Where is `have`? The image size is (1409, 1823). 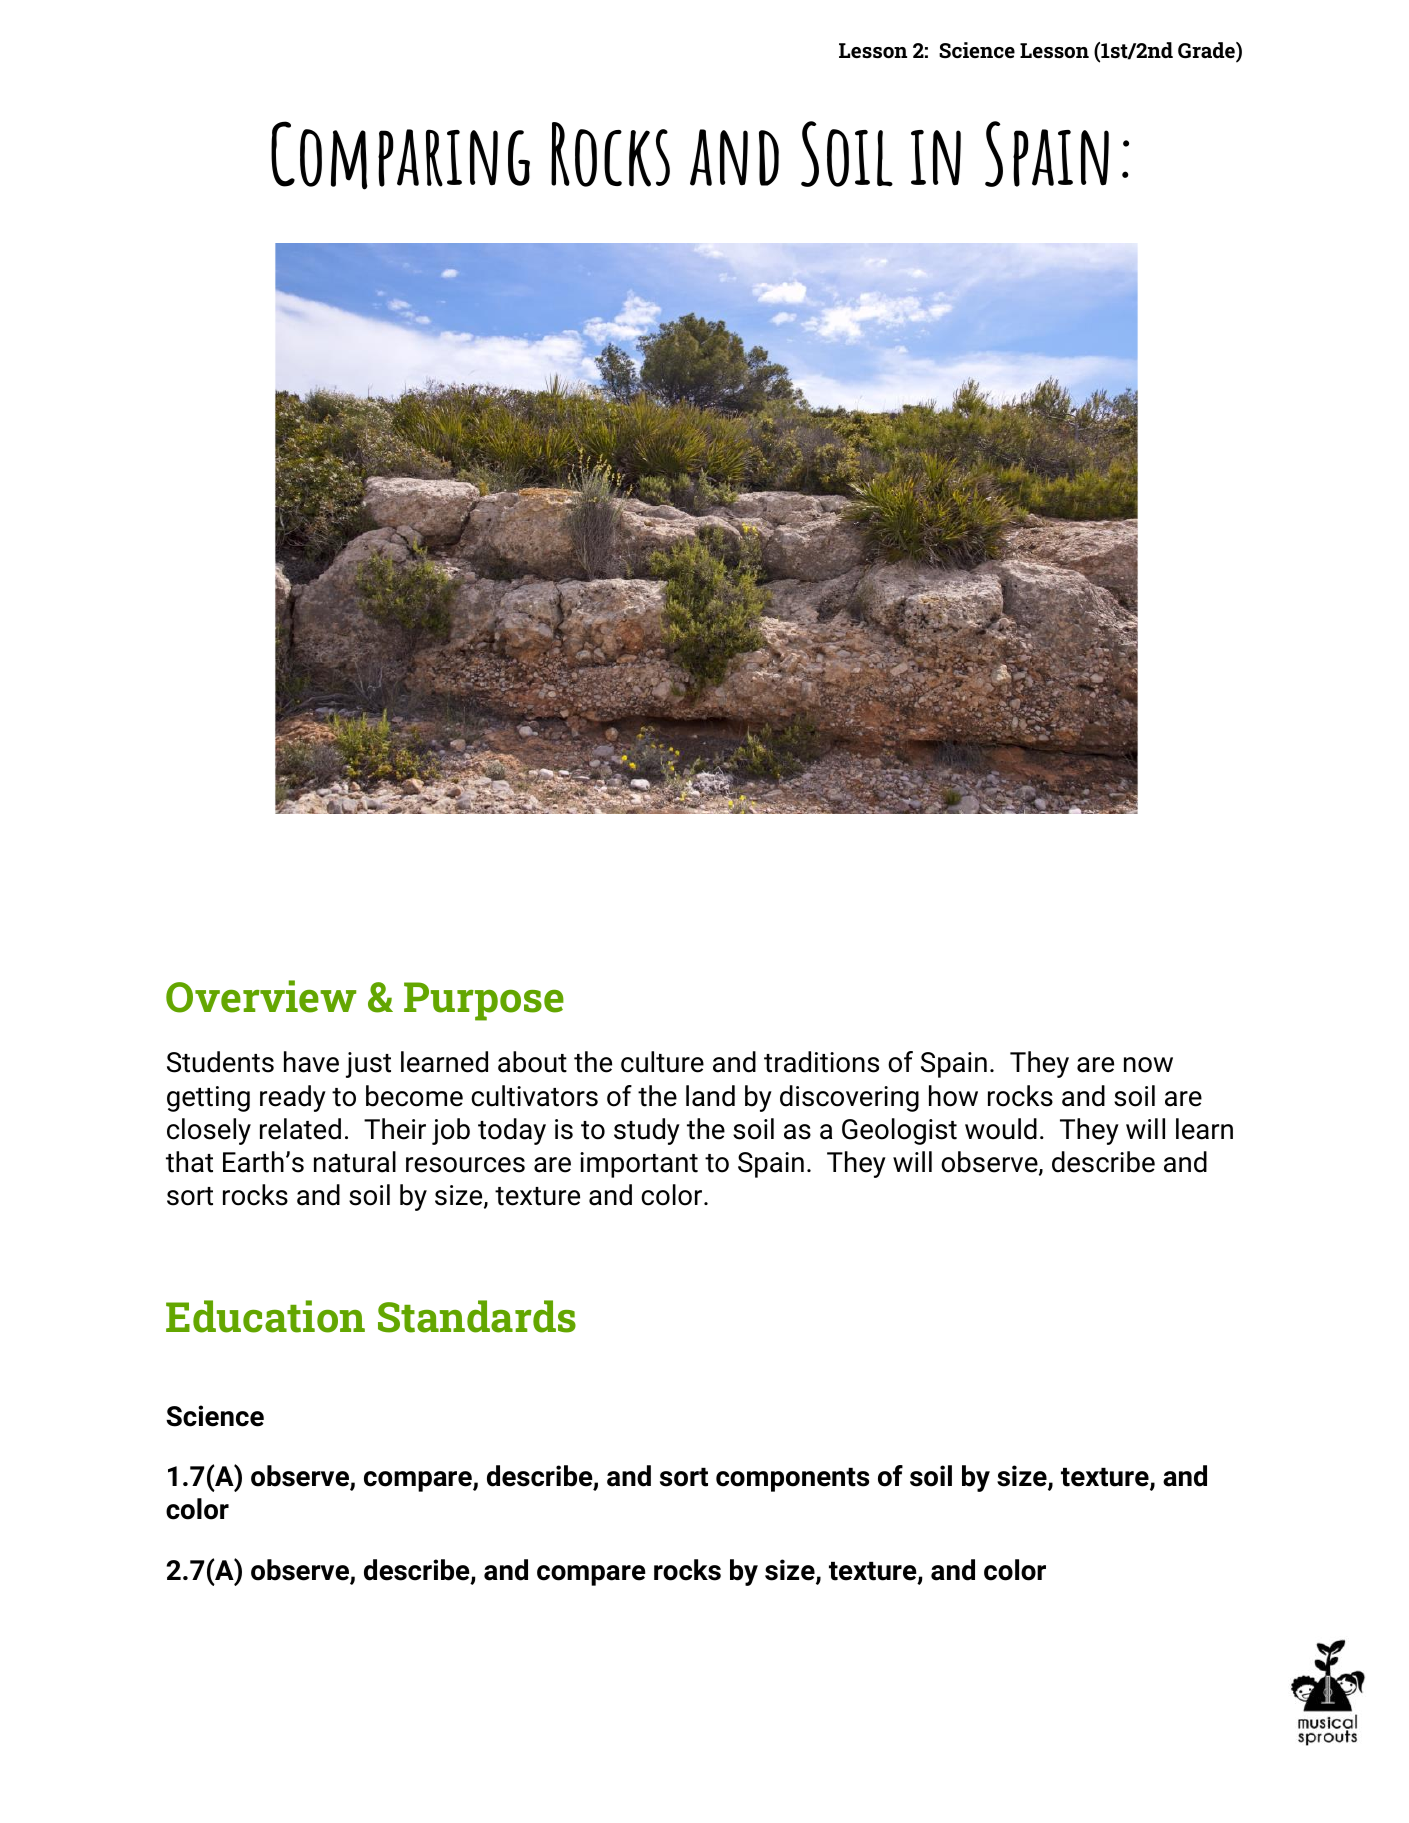 have is located at coordinates (311, 1062).
